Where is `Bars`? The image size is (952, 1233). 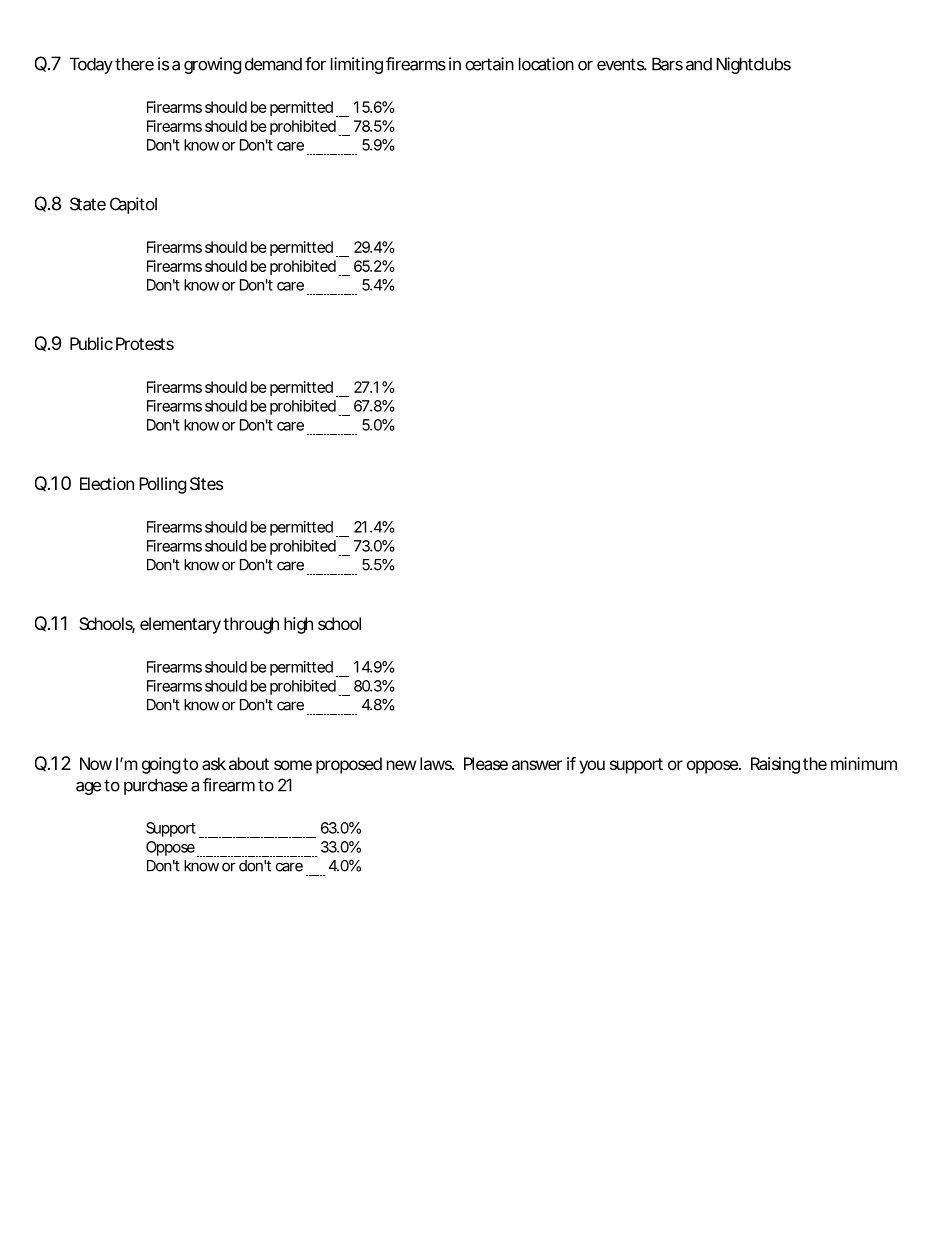 Bars is located at coordinates (667, 64).
